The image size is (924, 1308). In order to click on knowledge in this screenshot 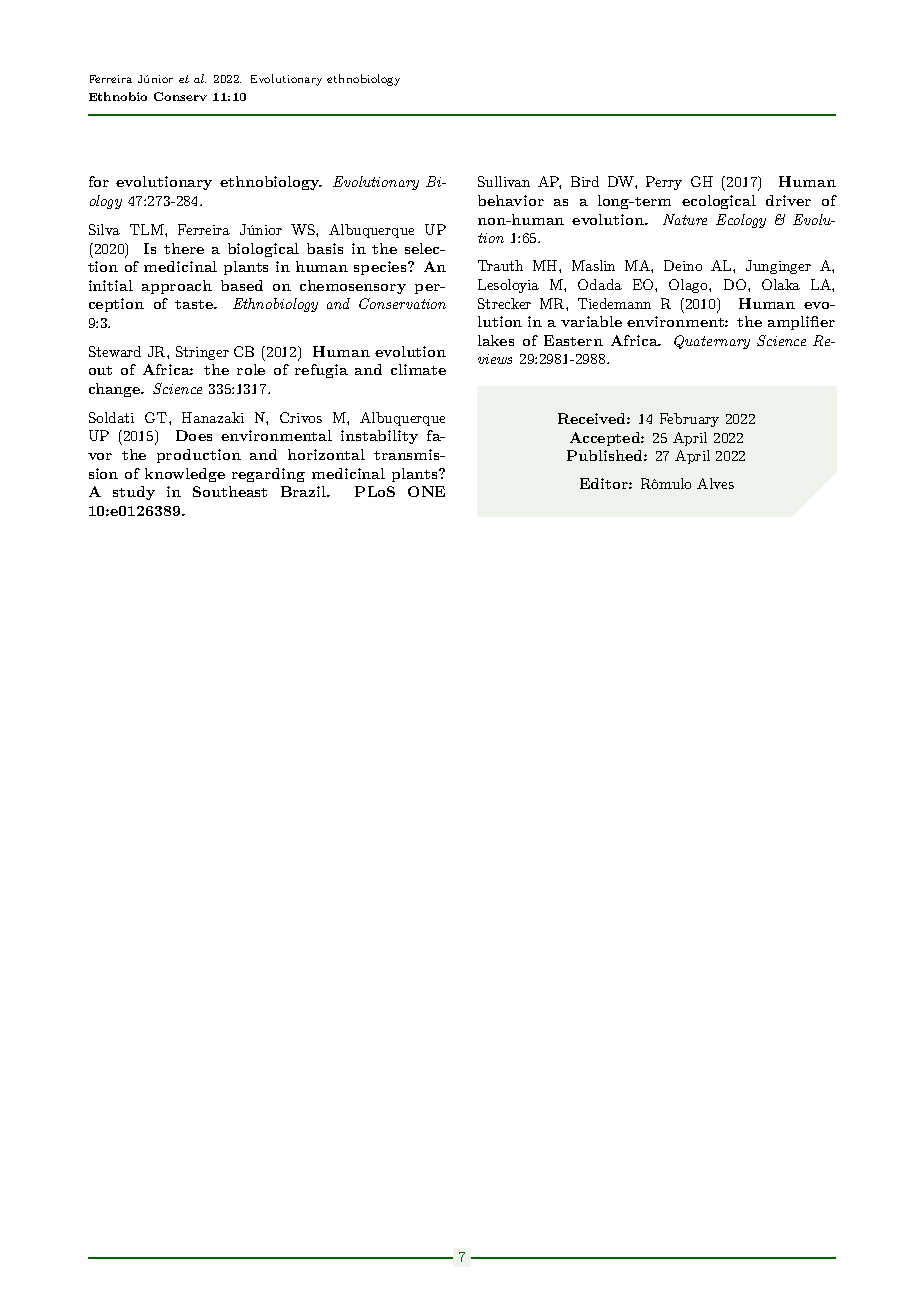, I will do `click(185, 475)`.
